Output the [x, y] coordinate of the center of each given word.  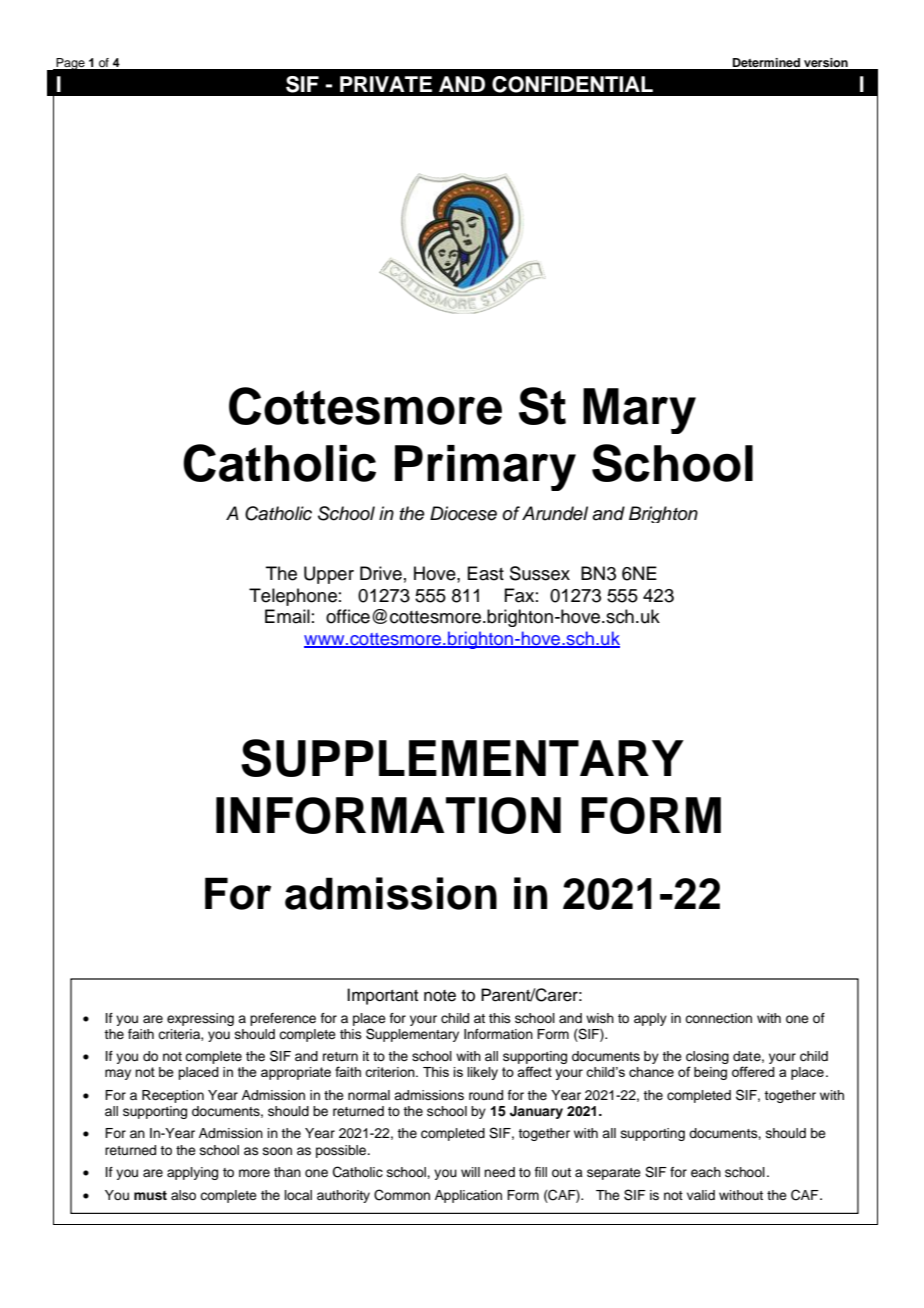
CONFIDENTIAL [572, 84]
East [485, 573]
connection [718, 1018]
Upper [329, 575]
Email [287, 616]
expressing [200, 1019]
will [470, 1172]
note [440, 996]
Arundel [555, 513]
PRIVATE [386, 84]
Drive [381, 573]
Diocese [463, 513]
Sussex [540, 573]
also [183, 1195]
